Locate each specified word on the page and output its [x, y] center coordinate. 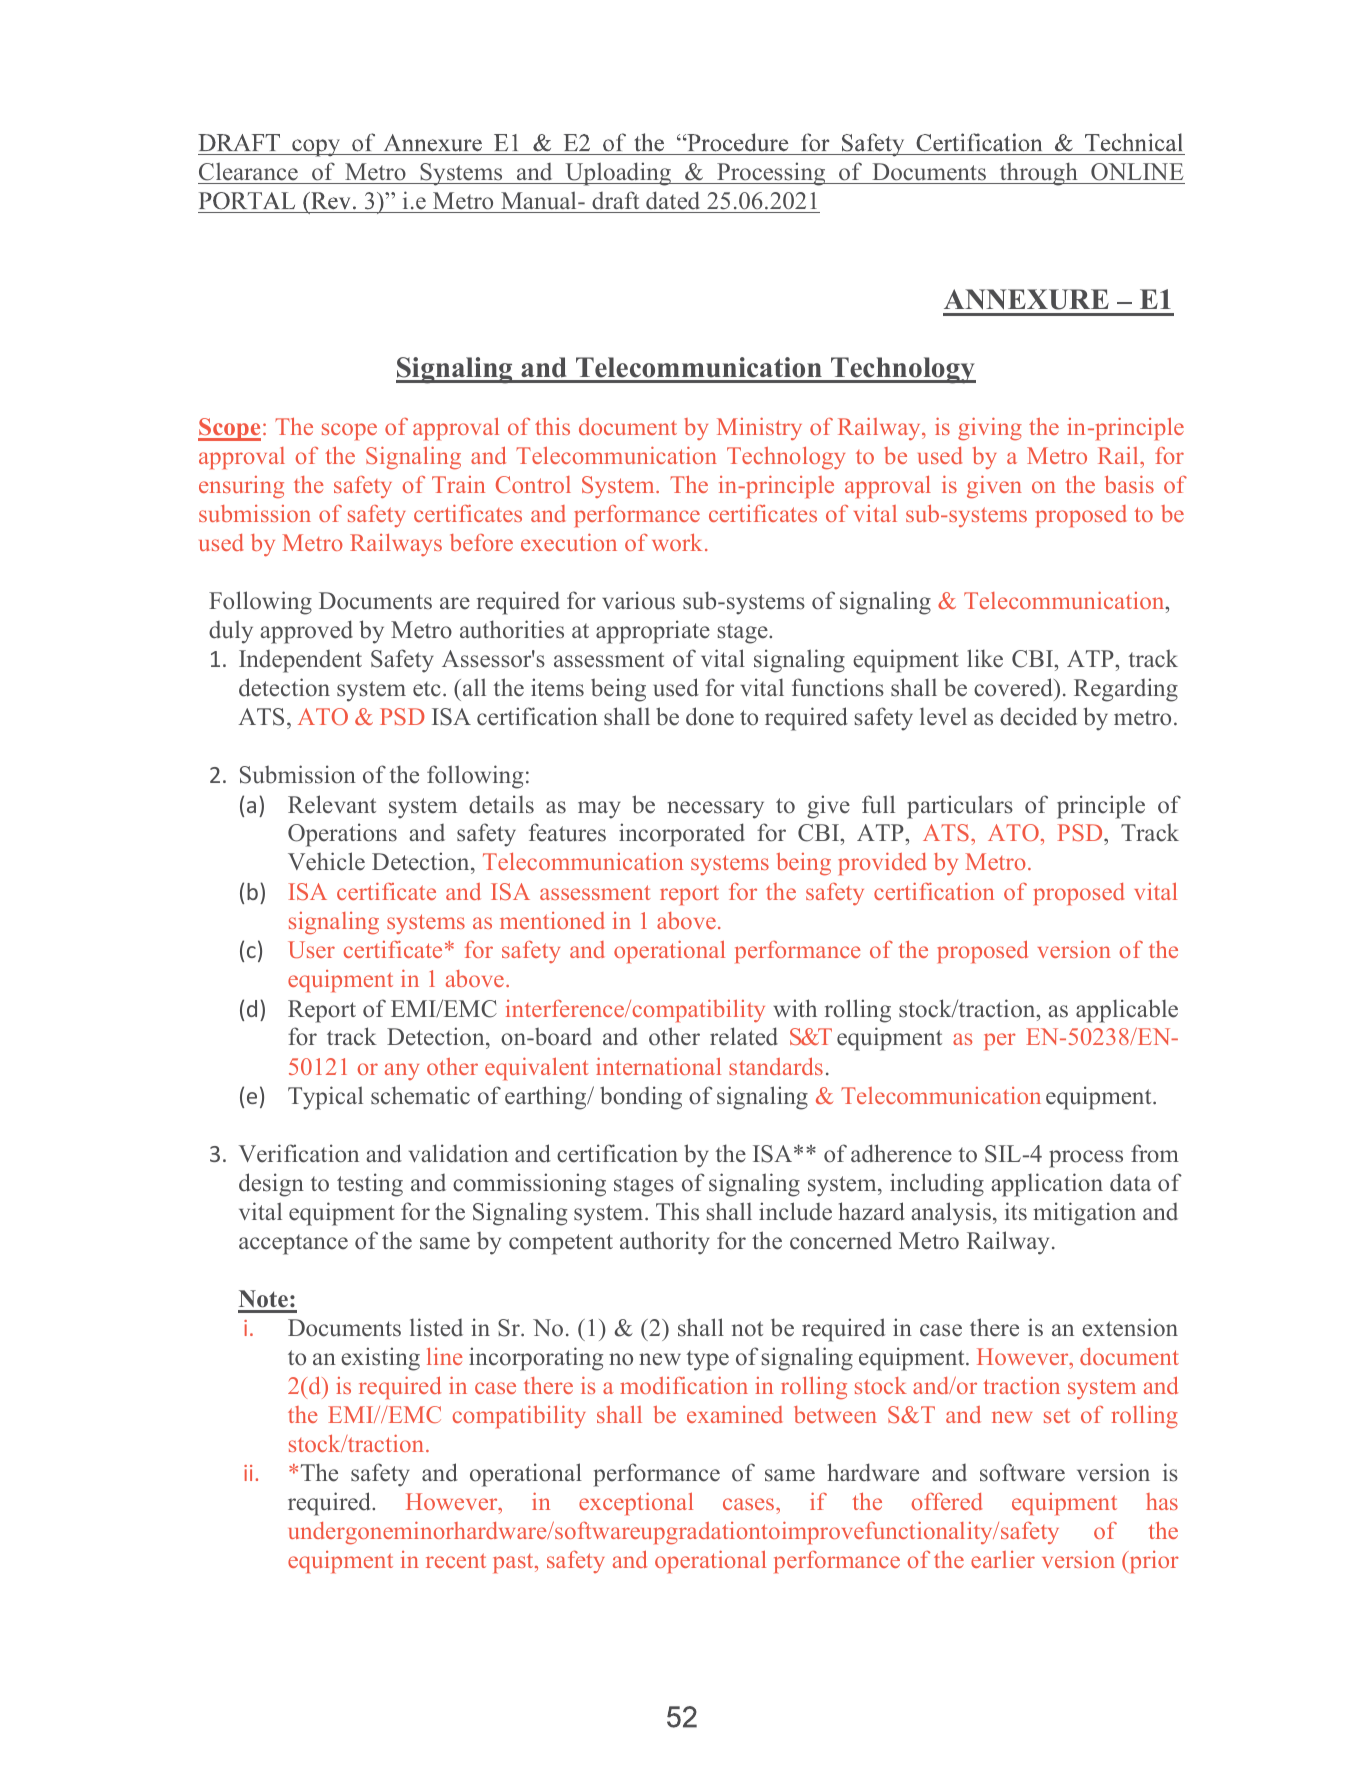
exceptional [636, 1503]
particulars [960, 807]
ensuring [241, 487]
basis [1129, 484]
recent [456, 1560]
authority [665, 1243]
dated [673, 200]
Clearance [248, 171]
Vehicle [326, 861]
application [1047, 1185]
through [1038, 174]
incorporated [682, 835]
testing [370, 1185]
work [677, 542]
